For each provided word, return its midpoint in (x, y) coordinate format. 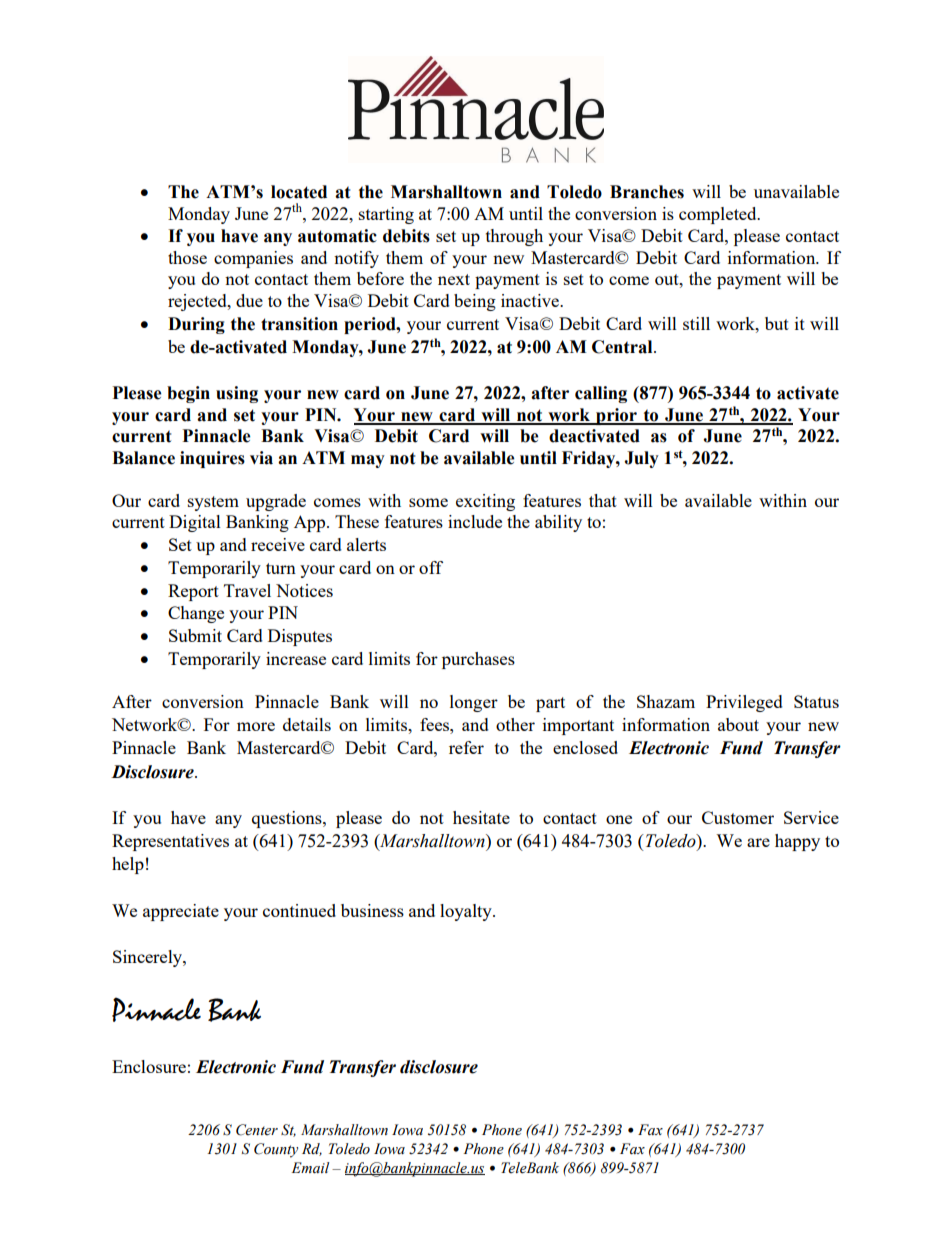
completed (719, 215)
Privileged (744, 703)
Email (310, 1167)
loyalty (467, 912)
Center (257, 1130)
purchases (478, 660)
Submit (195, 635)
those (187, 257)
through (514, 237)
